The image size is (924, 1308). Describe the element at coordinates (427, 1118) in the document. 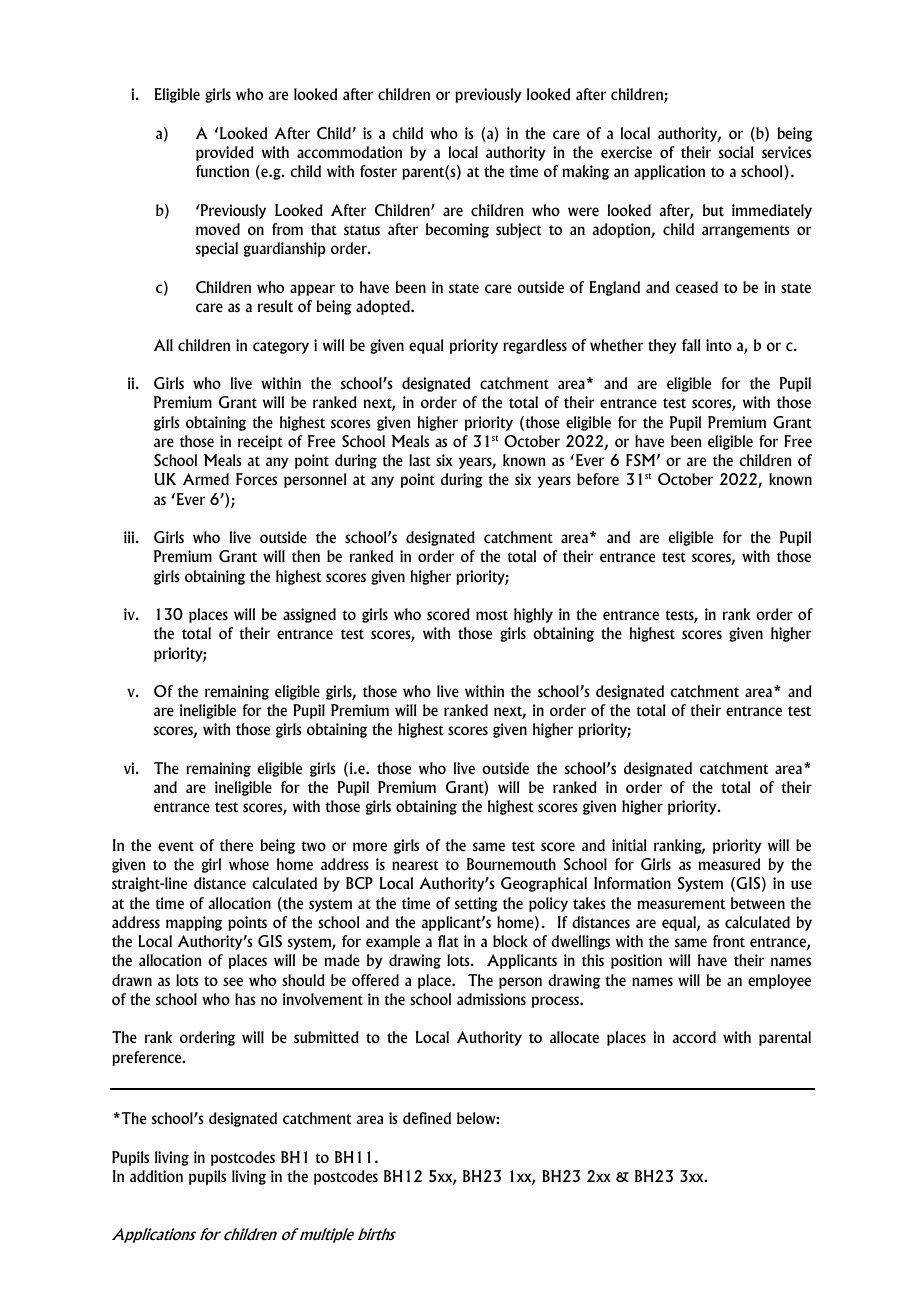

I see `defined` at that location.
